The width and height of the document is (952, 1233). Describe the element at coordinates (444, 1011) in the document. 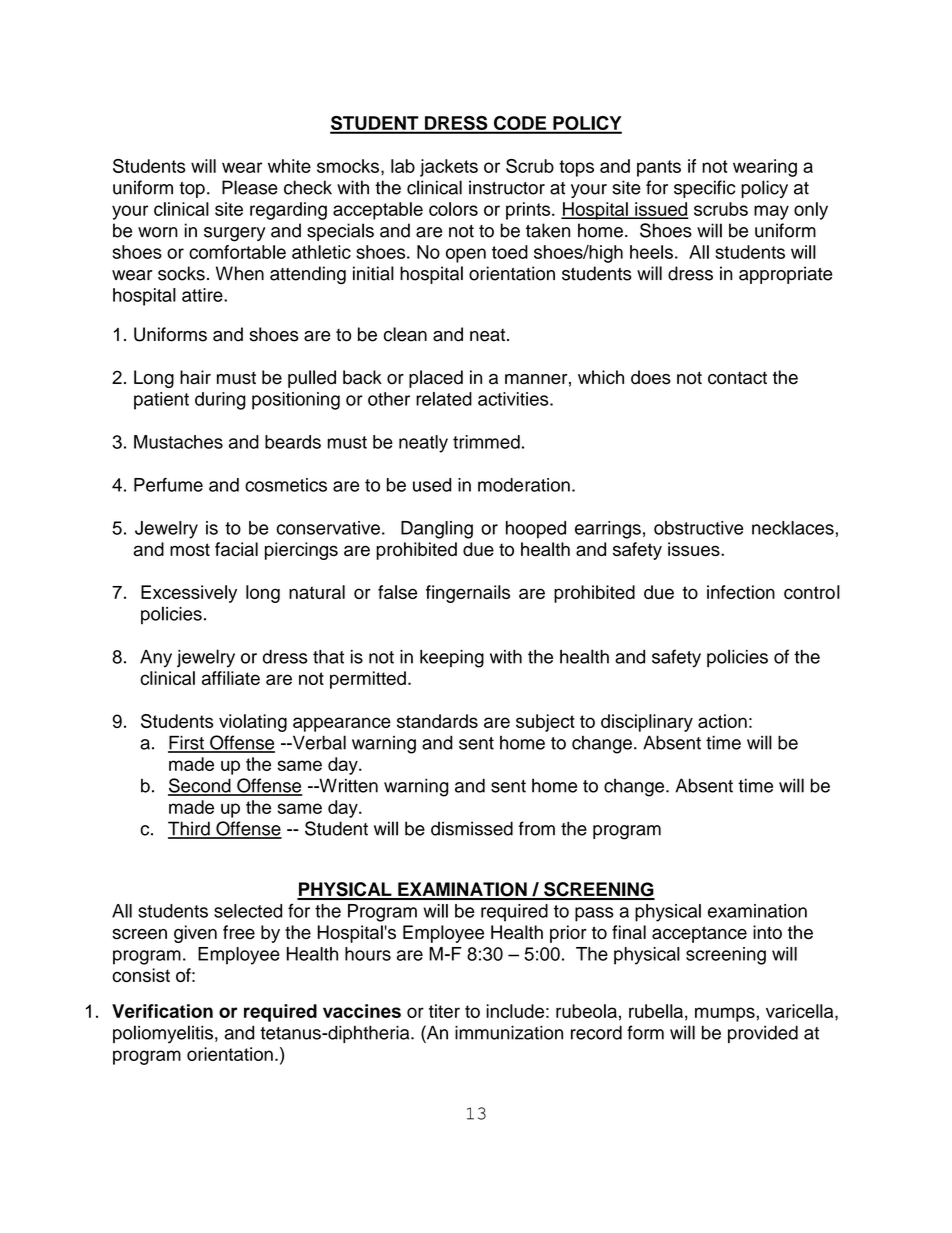

I see `titer` at that location.
